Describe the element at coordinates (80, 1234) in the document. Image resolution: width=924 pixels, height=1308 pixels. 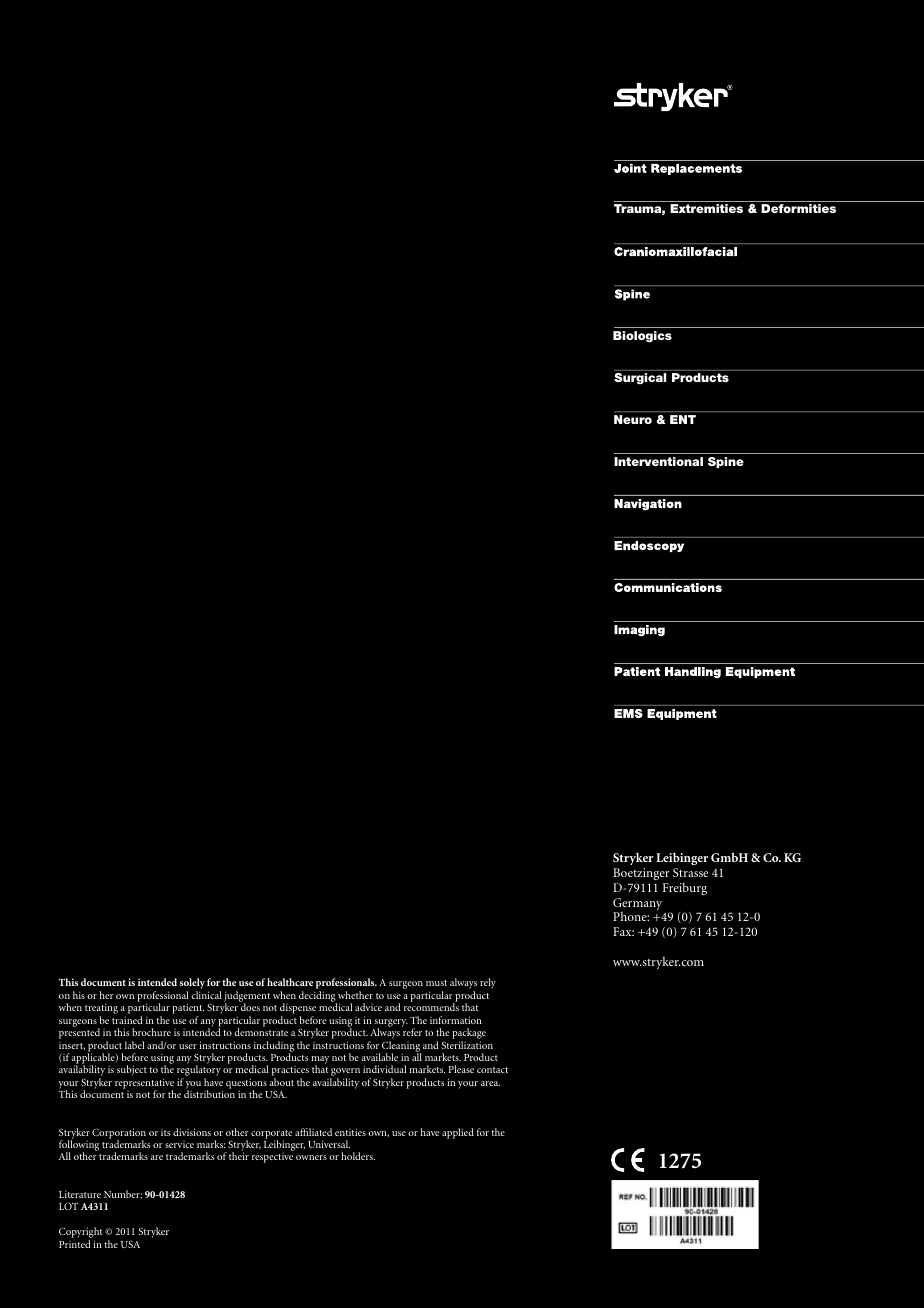
I see `Copyright` at that location.
